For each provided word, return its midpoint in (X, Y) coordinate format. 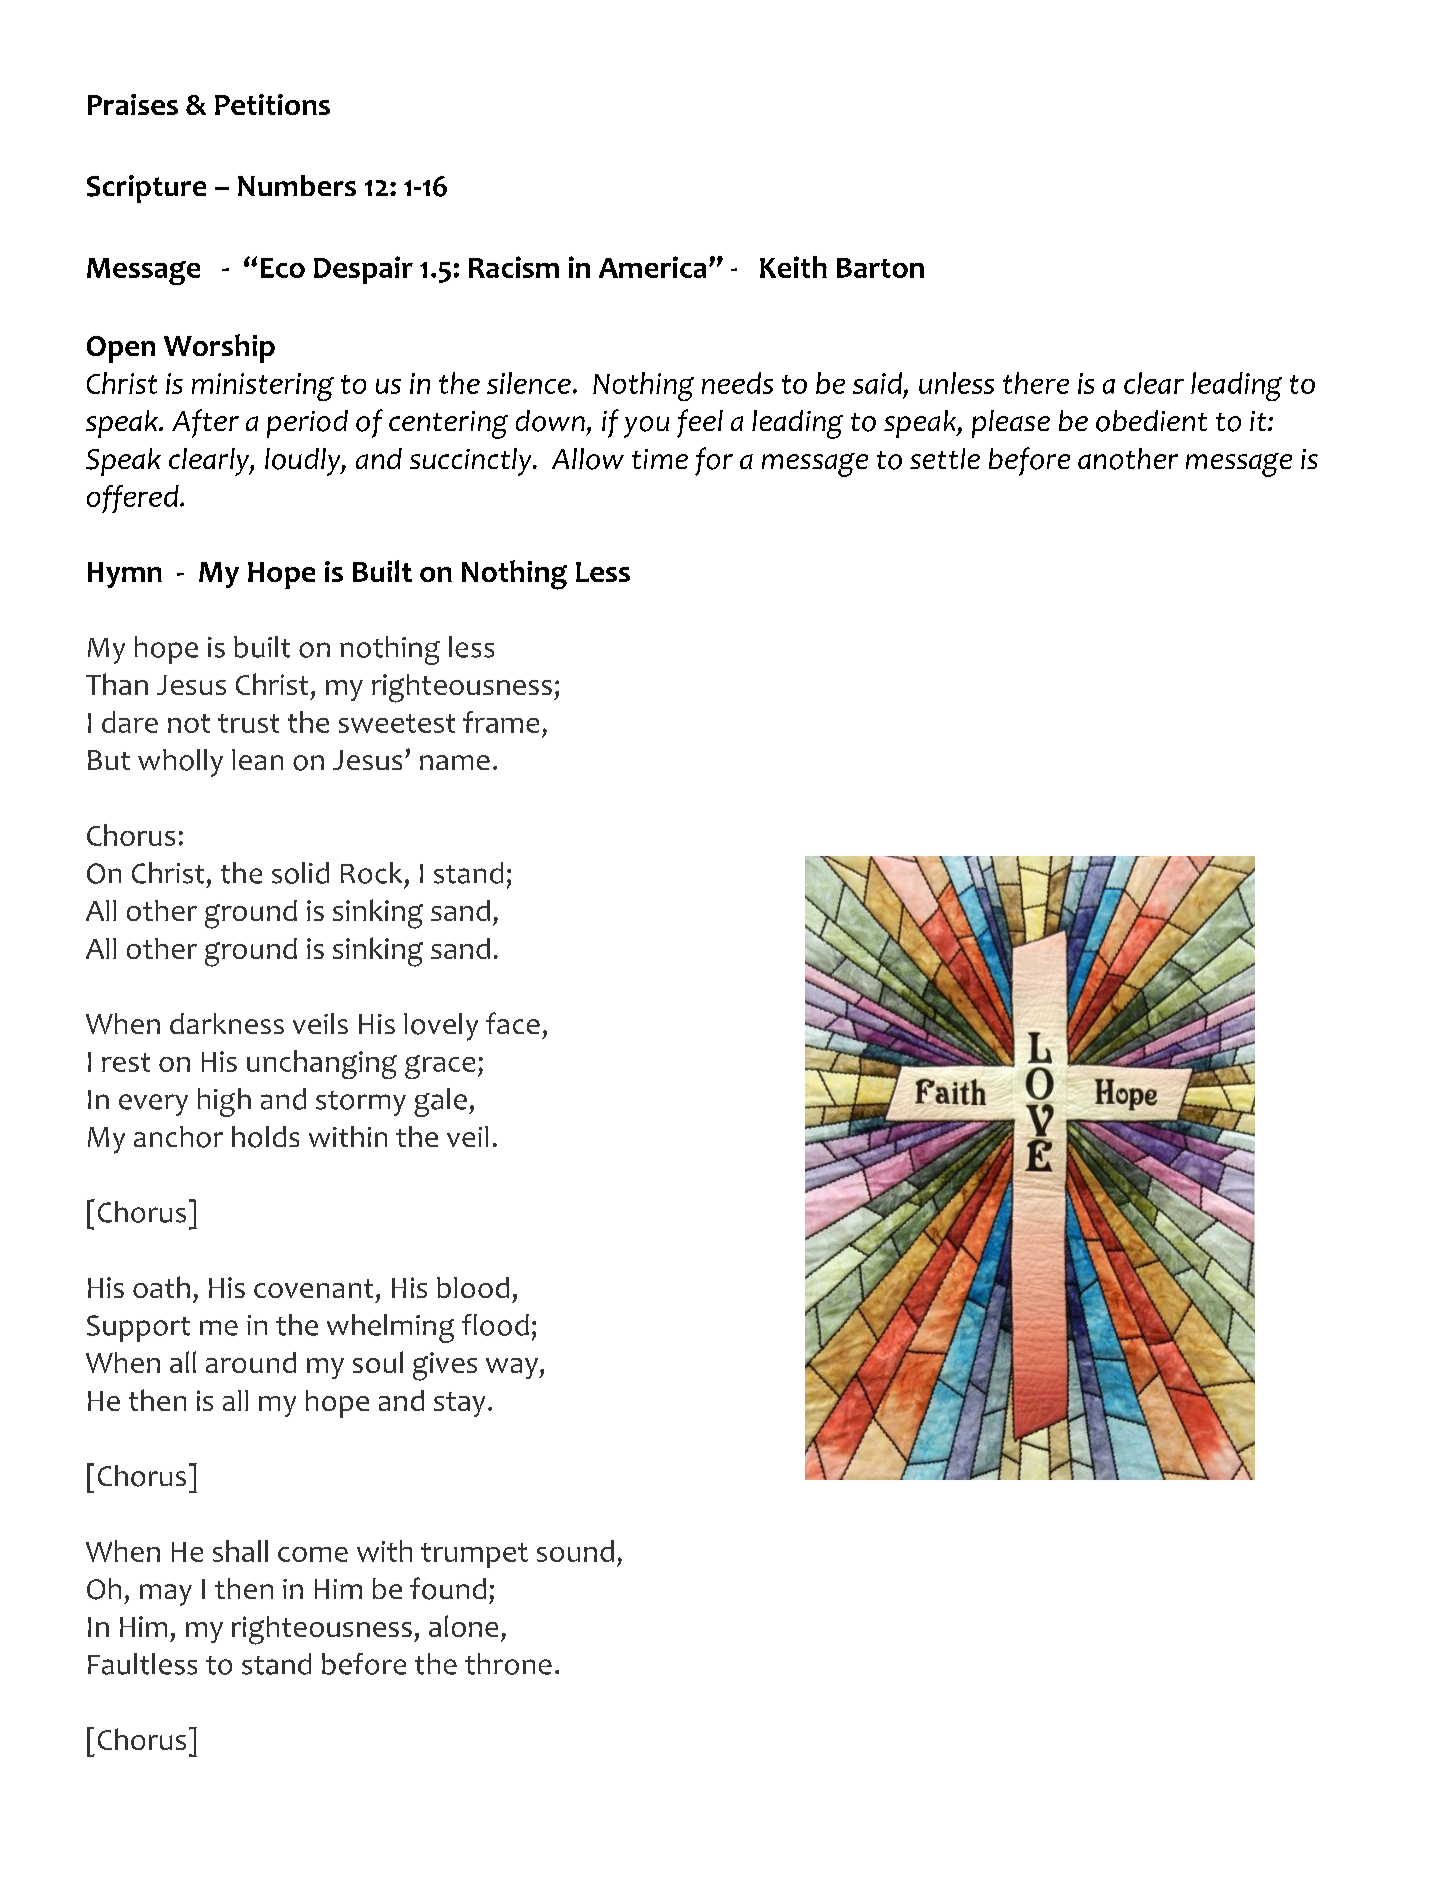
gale (440, 1102)
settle (945, 458)
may (166, 1595)
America (652, 267)
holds (265, 1137)
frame (501, 722)
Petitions (272, 104)
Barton (880, 268)
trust (248, 723)
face (513, 1023)
